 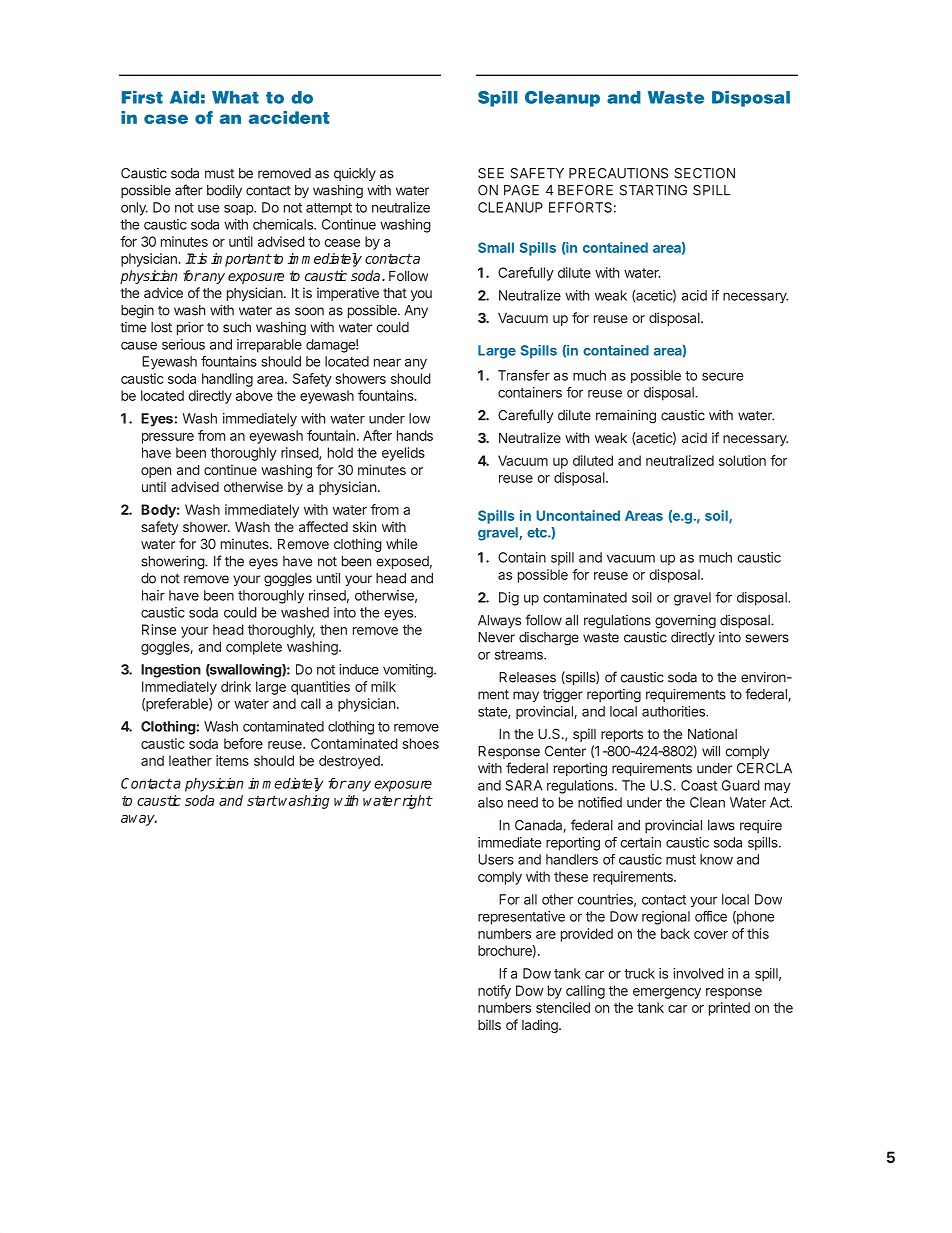 I want to click on SECTION, so click(x=705, y=173).
